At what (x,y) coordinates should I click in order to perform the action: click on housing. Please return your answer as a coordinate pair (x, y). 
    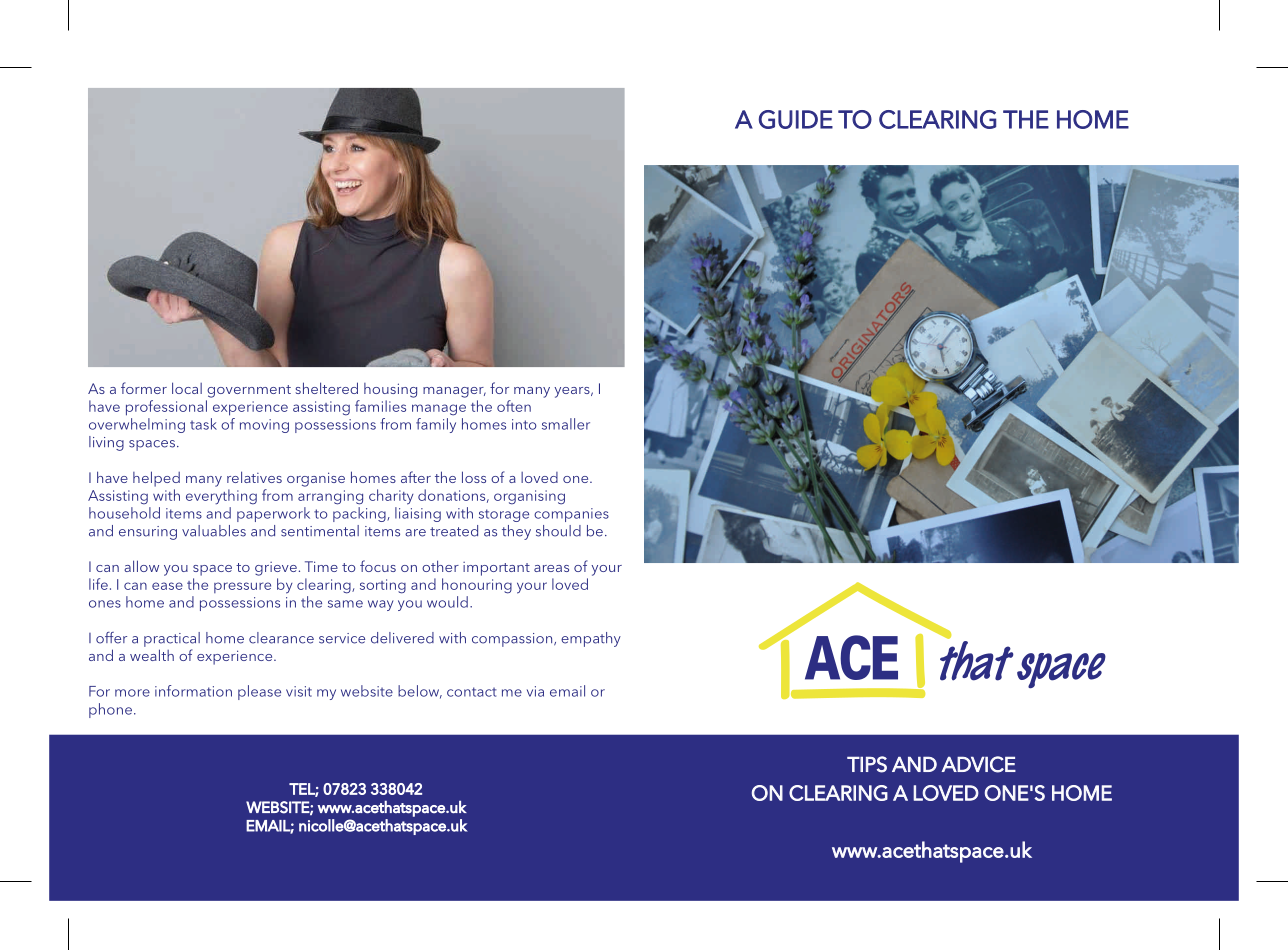
    Looking at the image, I should click on (390, 390).
